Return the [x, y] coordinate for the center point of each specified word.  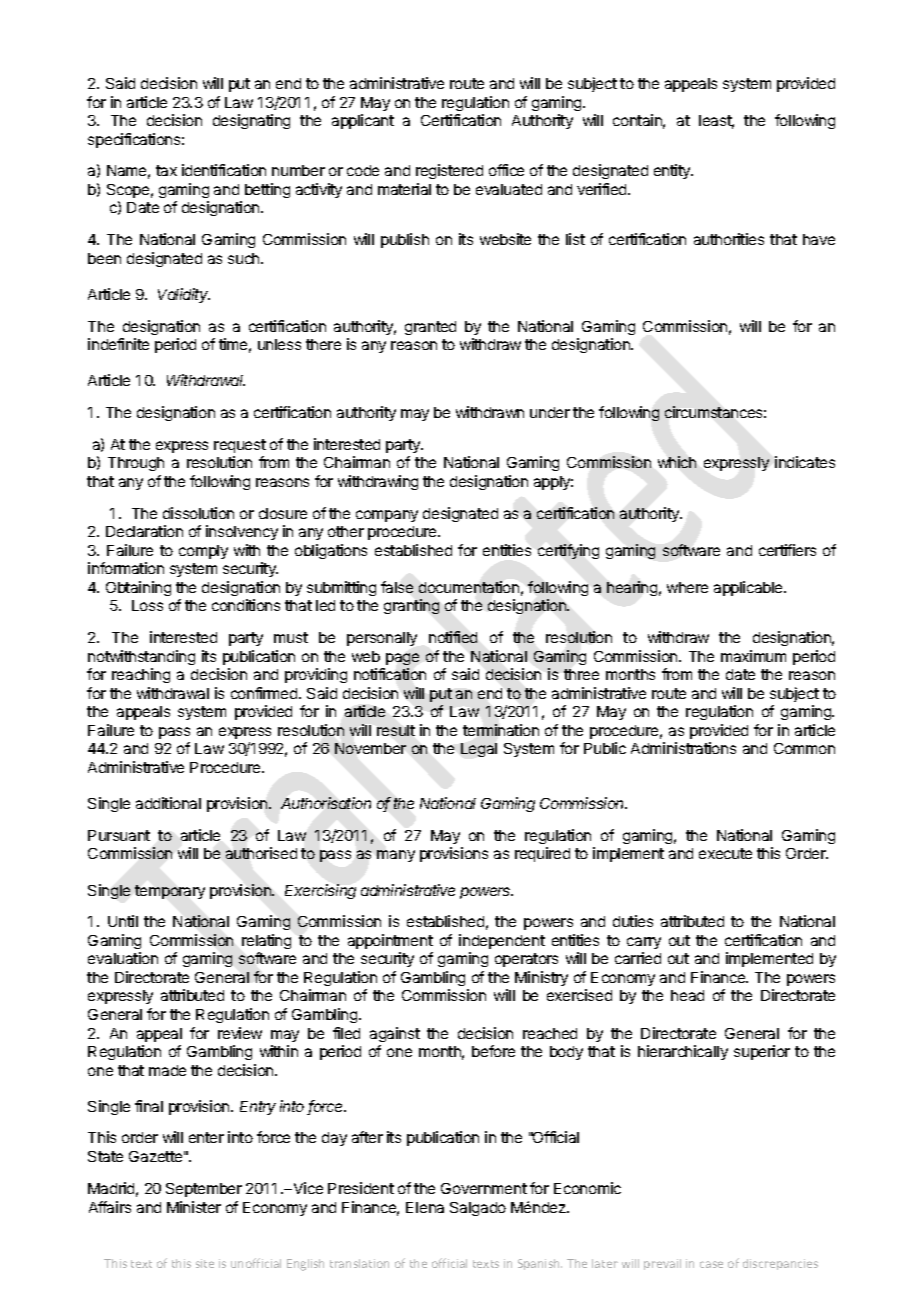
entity [673, 171]
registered [449, 171]
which [677, 462]
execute [725, 853]
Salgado [478, 1209]
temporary [170, 892]
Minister [194, 1207]
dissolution [198, 513]
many [396, 856]
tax [166, 170]
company [387, 516]
